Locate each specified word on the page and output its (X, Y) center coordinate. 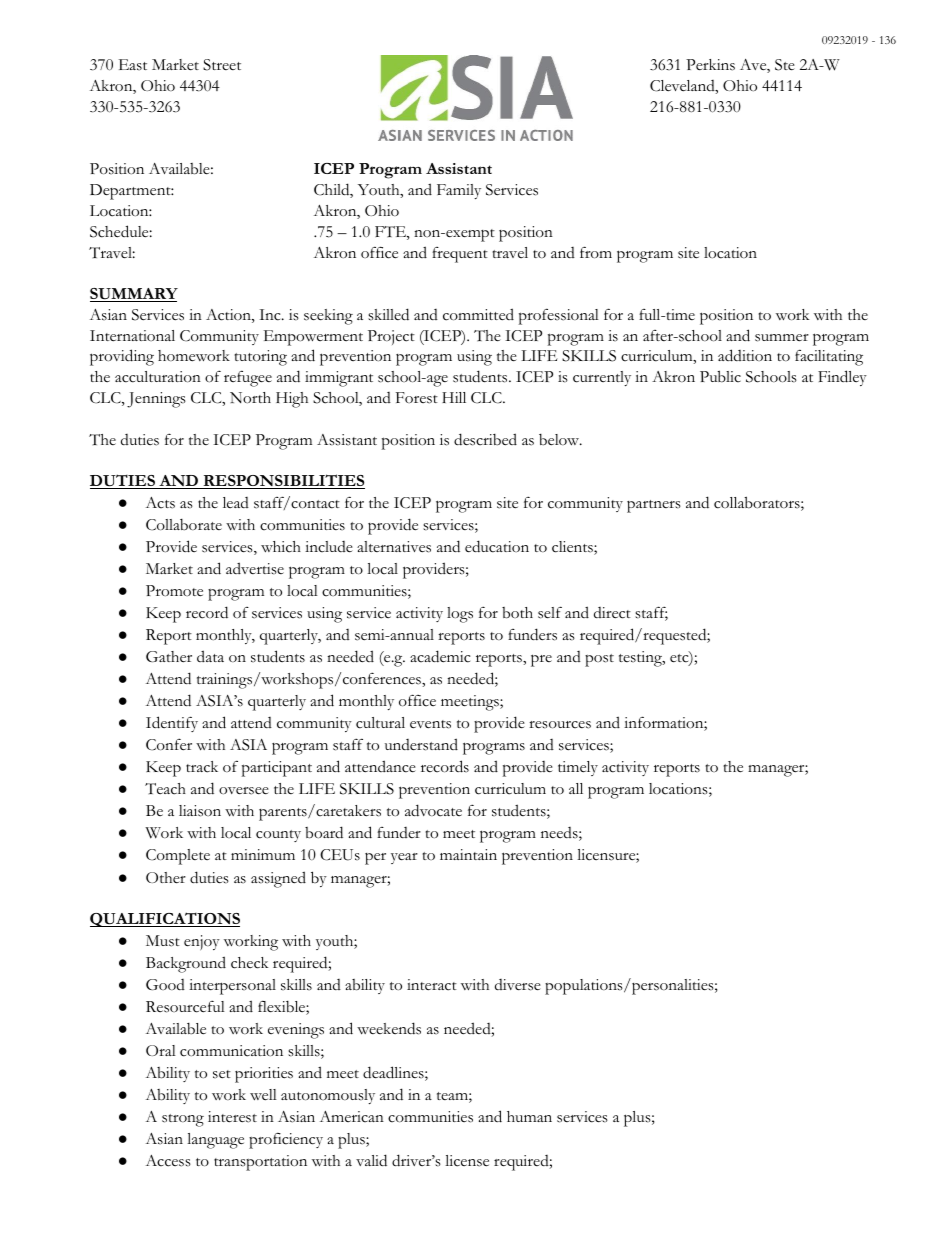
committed (478, 314)
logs (460, 615)
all (576, 788)
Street (222, 65)
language (215, 1141)
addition (745, 355)
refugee (248, 379)
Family (459, 191)
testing (642, 659)
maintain (468, 854)
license (467, 1161)
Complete (178, 857)
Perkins (710, 65)
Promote (174, 591)
